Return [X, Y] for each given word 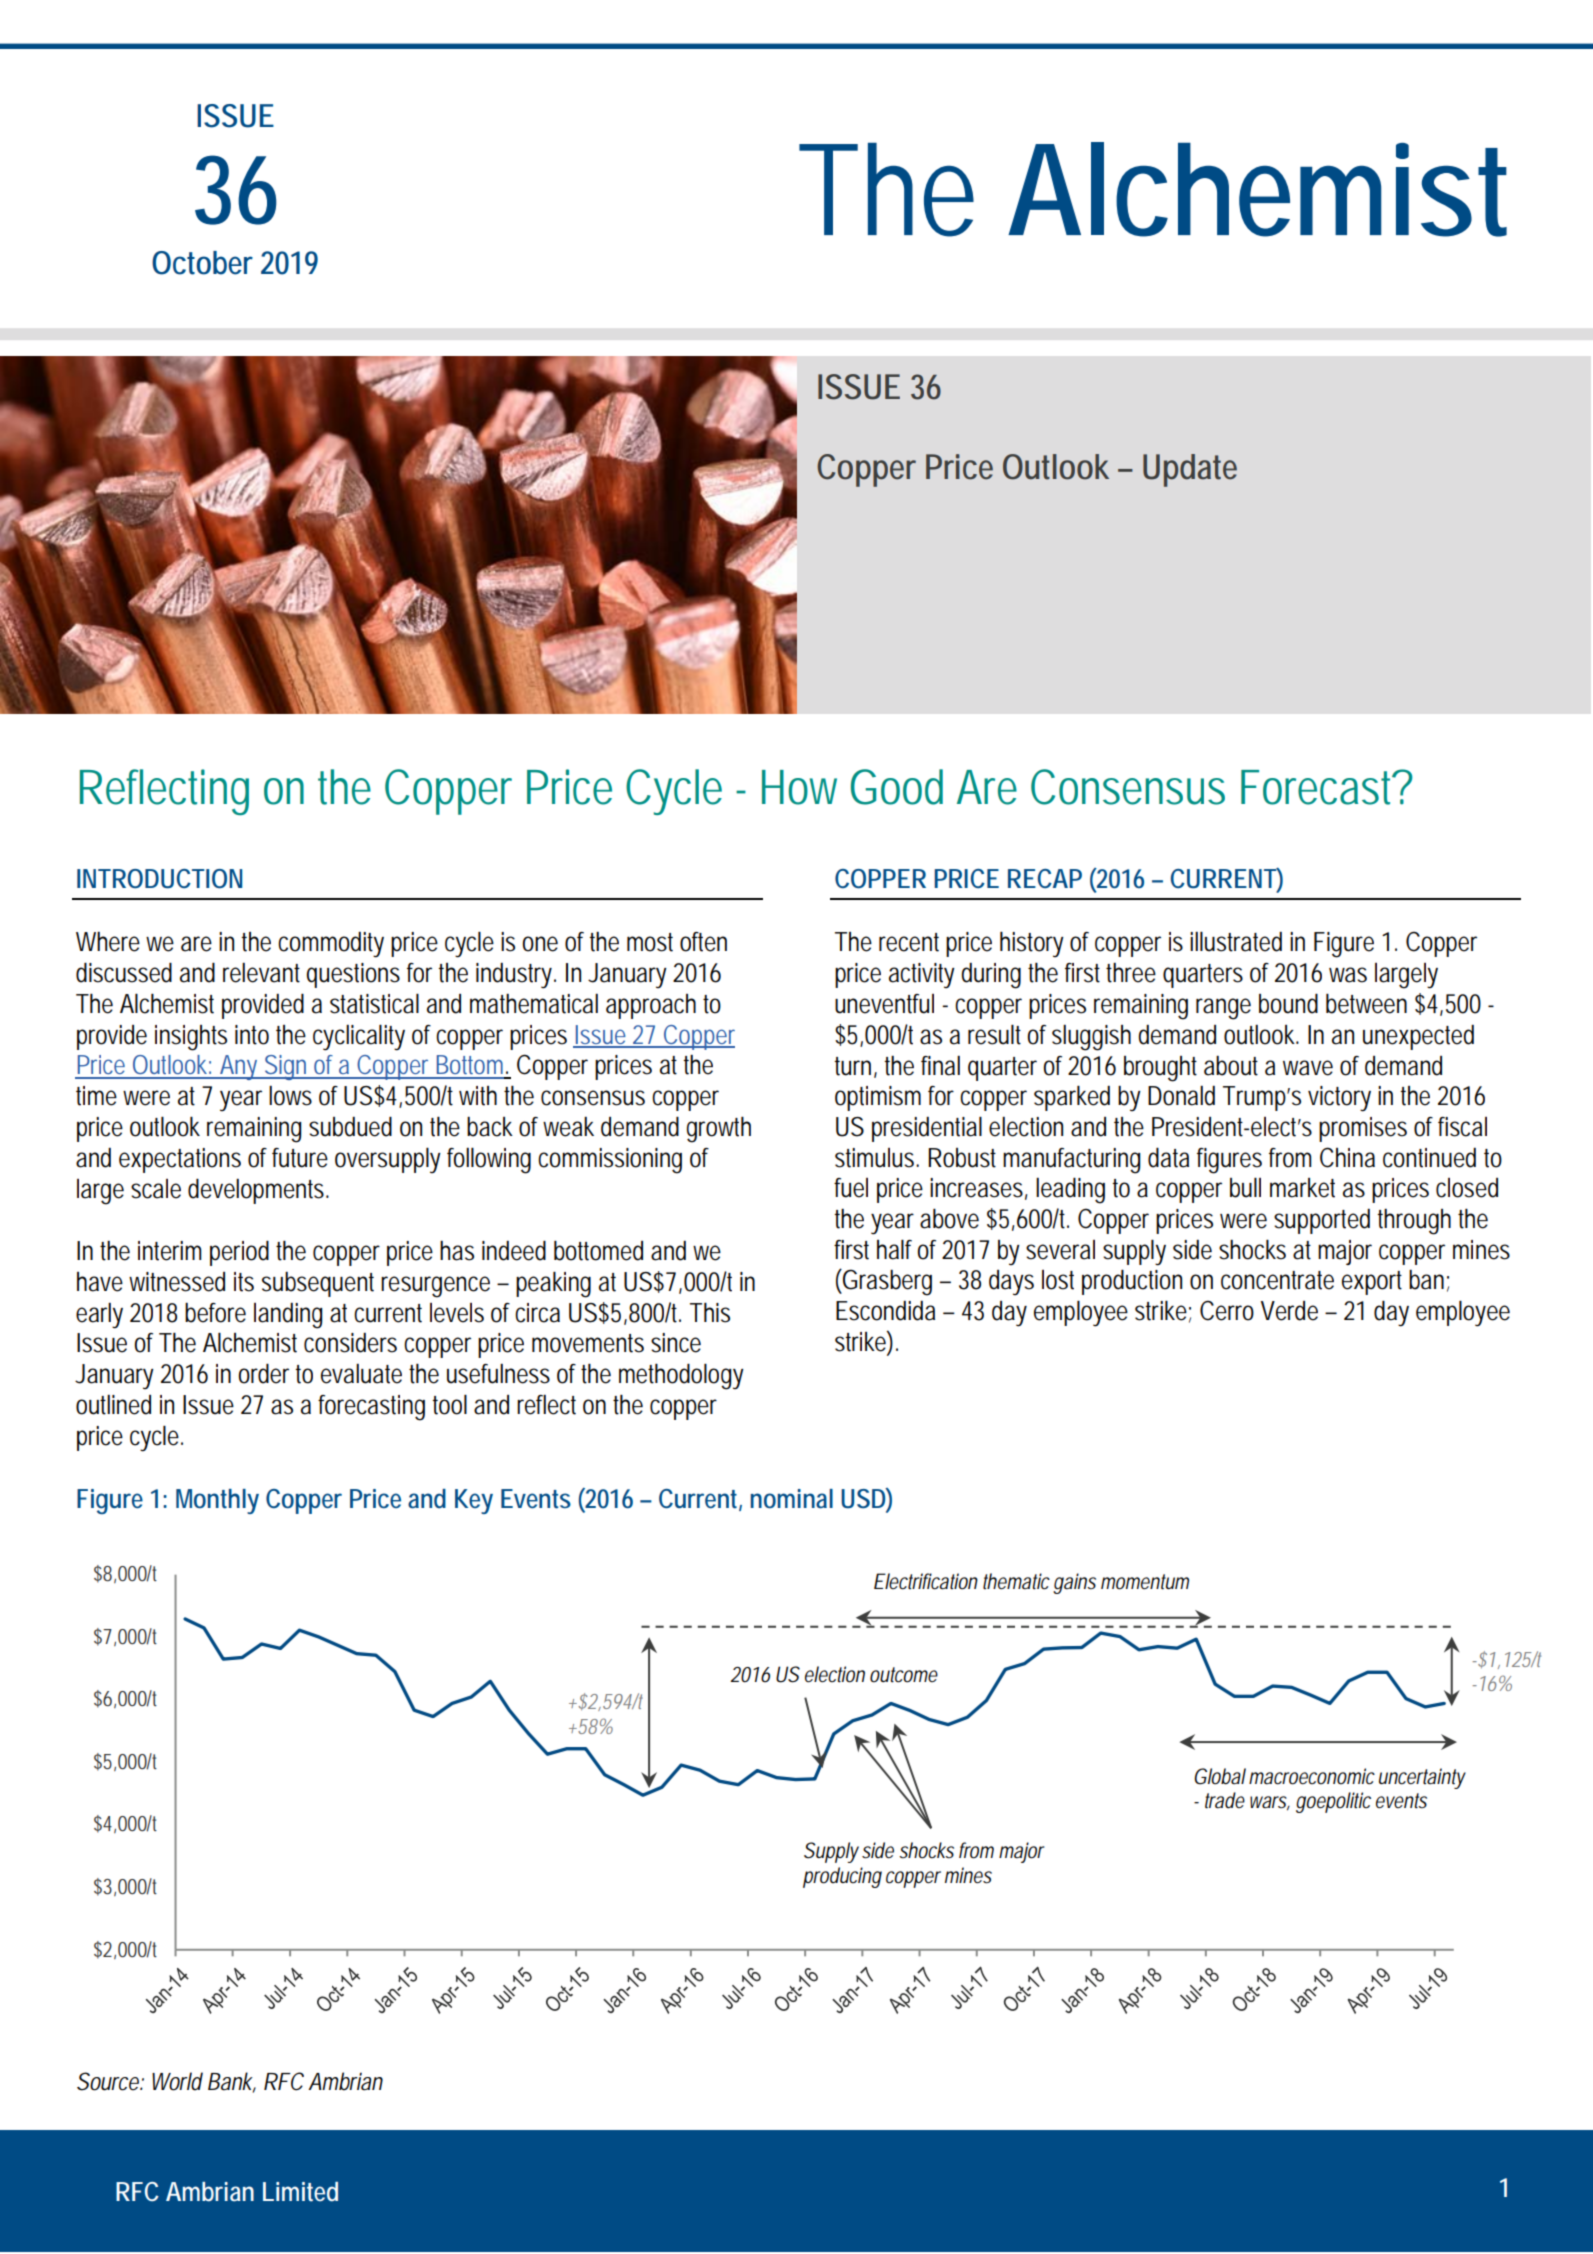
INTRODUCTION [159, 879]
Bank [232, 2082]
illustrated [1236, 941]
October [202, 263]
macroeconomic [1312, 1776]
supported [1322, 1221]
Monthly [217, 1501]
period [239, 1253]
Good [897, 787]
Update [1190, 470]
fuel [851, 1188]
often [703, 942]
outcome [904, 1675]
